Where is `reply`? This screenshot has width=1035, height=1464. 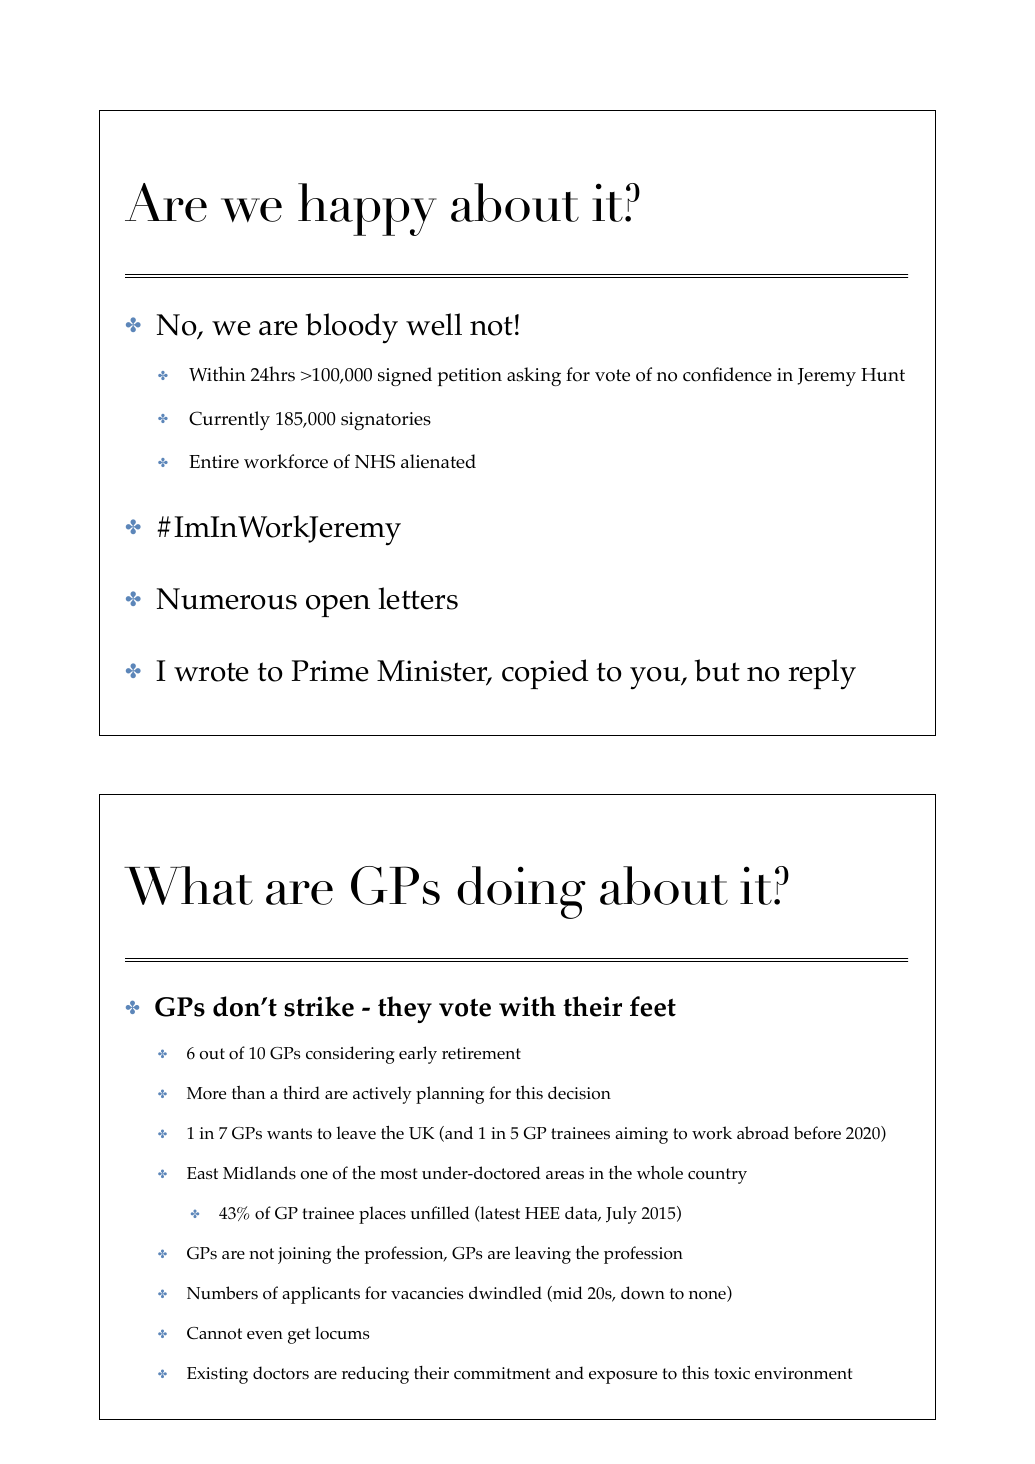
reply is located at coordinates (822, 674).
